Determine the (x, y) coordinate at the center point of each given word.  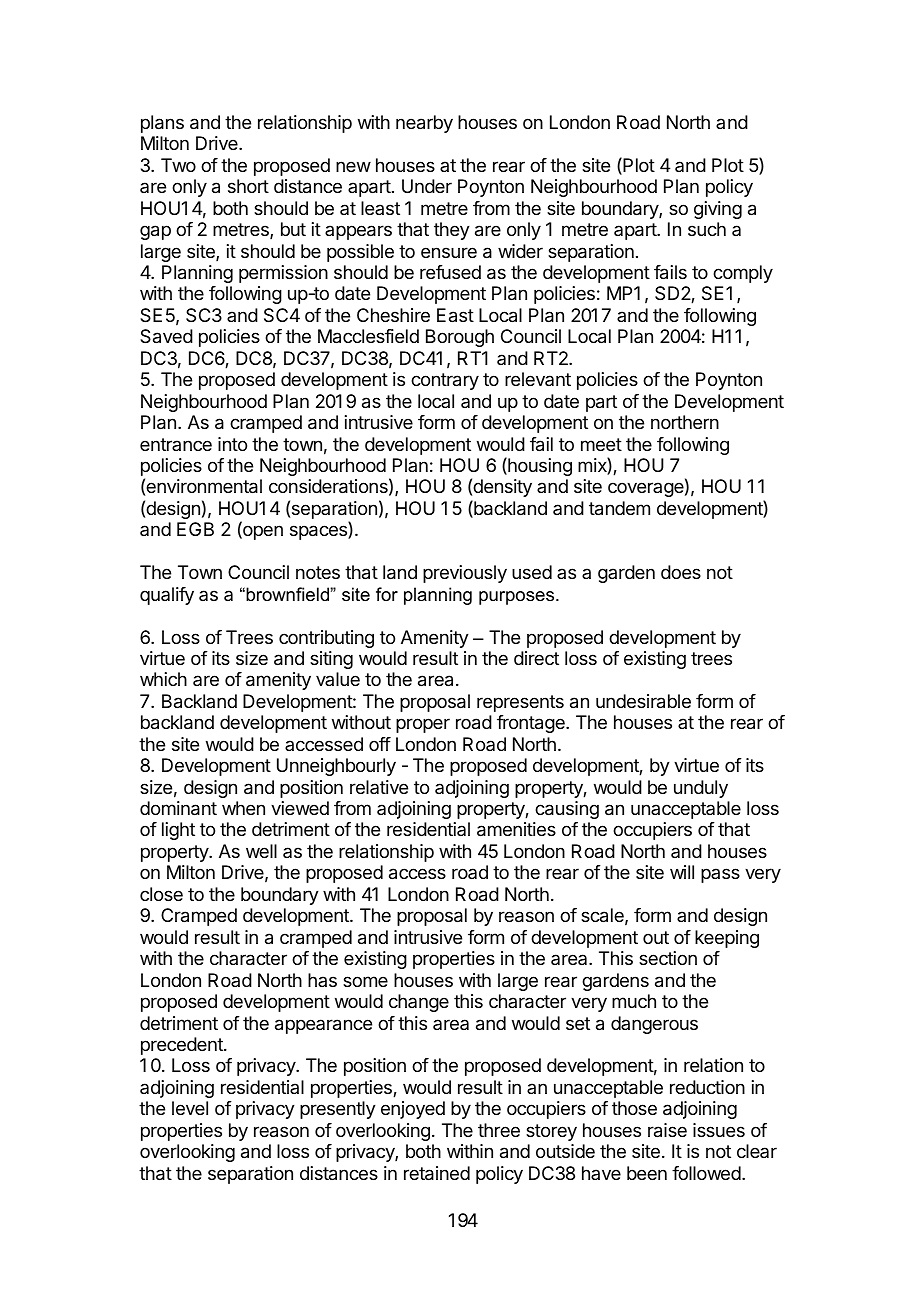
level (190, 1108)
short (248, 186)
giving (718, 210)
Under (427, 186)
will (682, 872)
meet (601, 444)
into (232, 444)
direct (536, 658)
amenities (516, 829)
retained (437, 1173)
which (163, 679)
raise (667, 1130)
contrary (445, 381)
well (261, 851)
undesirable (643, 701)
